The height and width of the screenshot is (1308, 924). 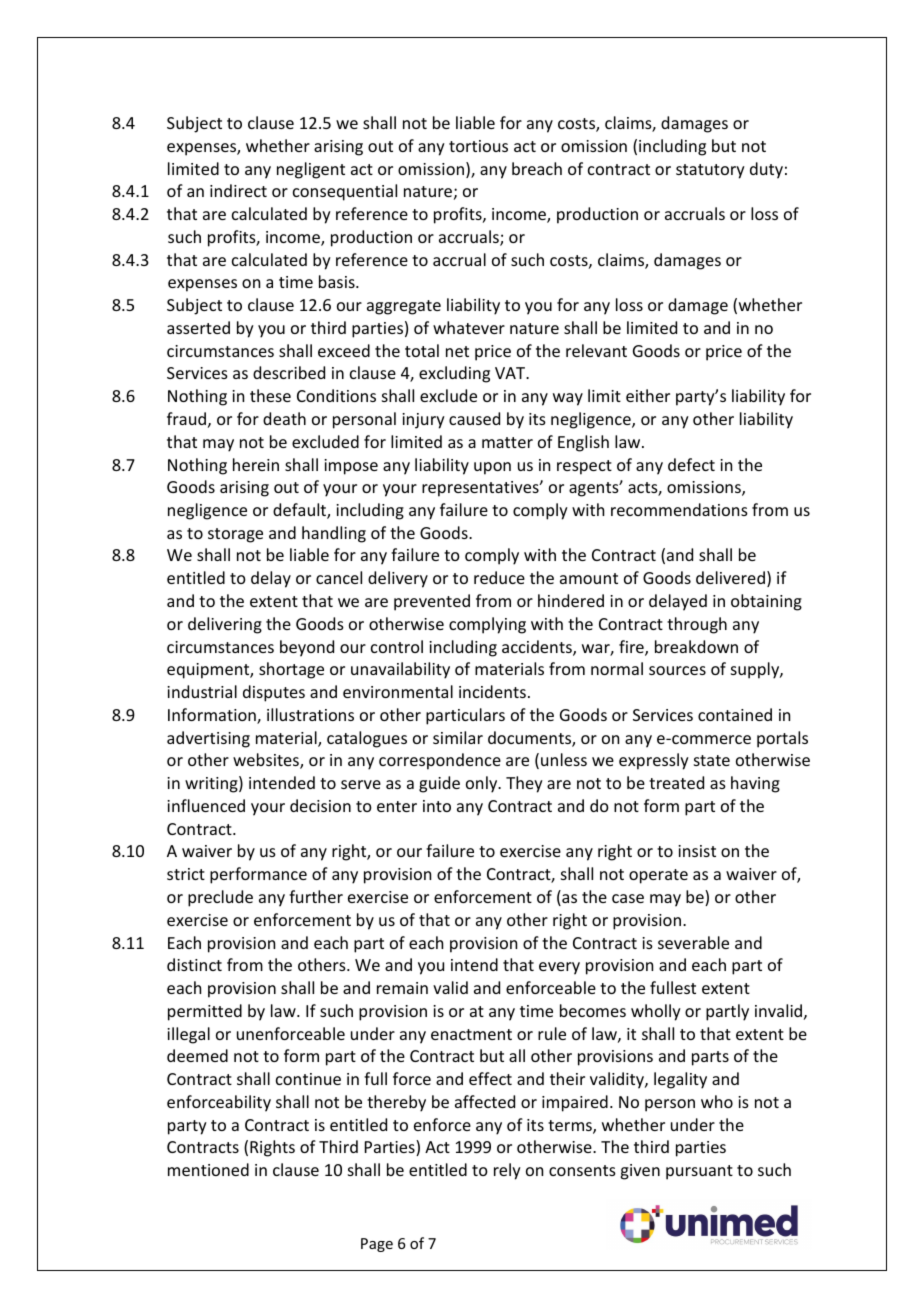 What do you see at coordinates (238, 190) in the screenshot?
I see `indirect` at bounding box center [238, 190].
